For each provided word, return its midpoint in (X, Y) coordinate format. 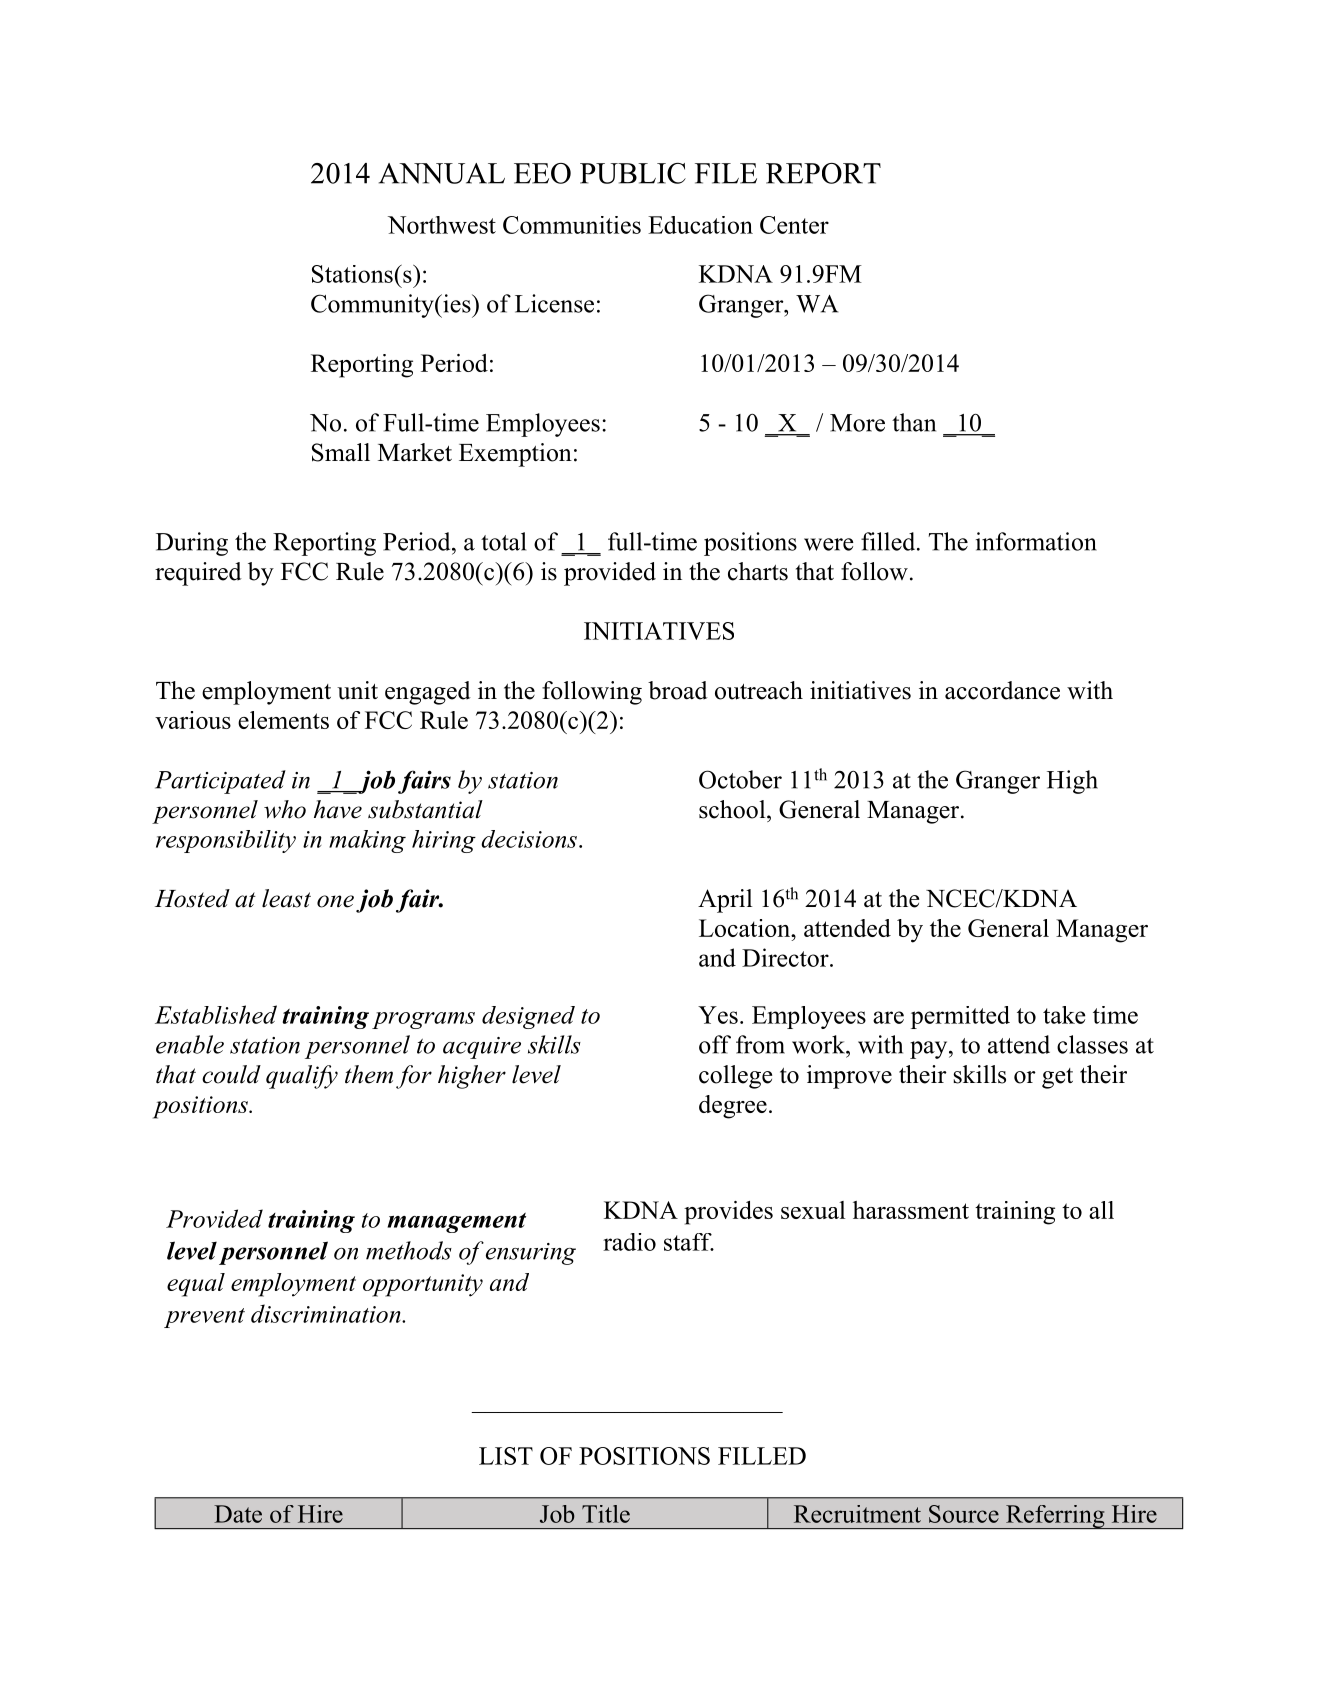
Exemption (515, 455)
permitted (960, 1017)
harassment (911, 1210)
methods (409, 1250)
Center (794, 225)
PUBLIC (633, 173)
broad (678, 690)
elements (283, 720)
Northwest (442, 225)
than (914, 422)
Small (341, 452)
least (286, 898)
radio (629, 1242)
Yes (718, 1015)
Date (238, 1514)
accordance (1002, 690)
